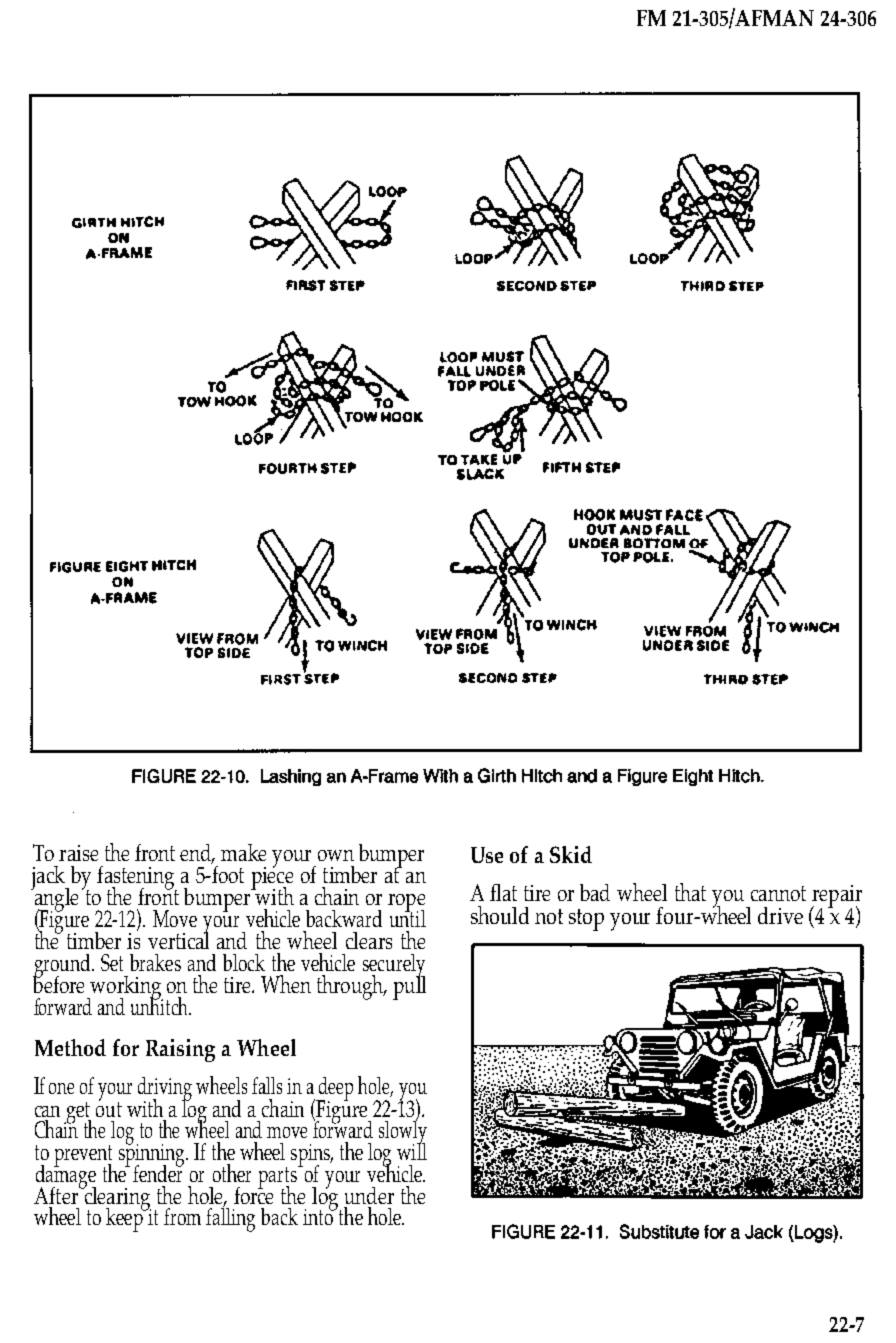 The width and height of the image is (896, 1343). I want to click on that, so click(690, 892).
